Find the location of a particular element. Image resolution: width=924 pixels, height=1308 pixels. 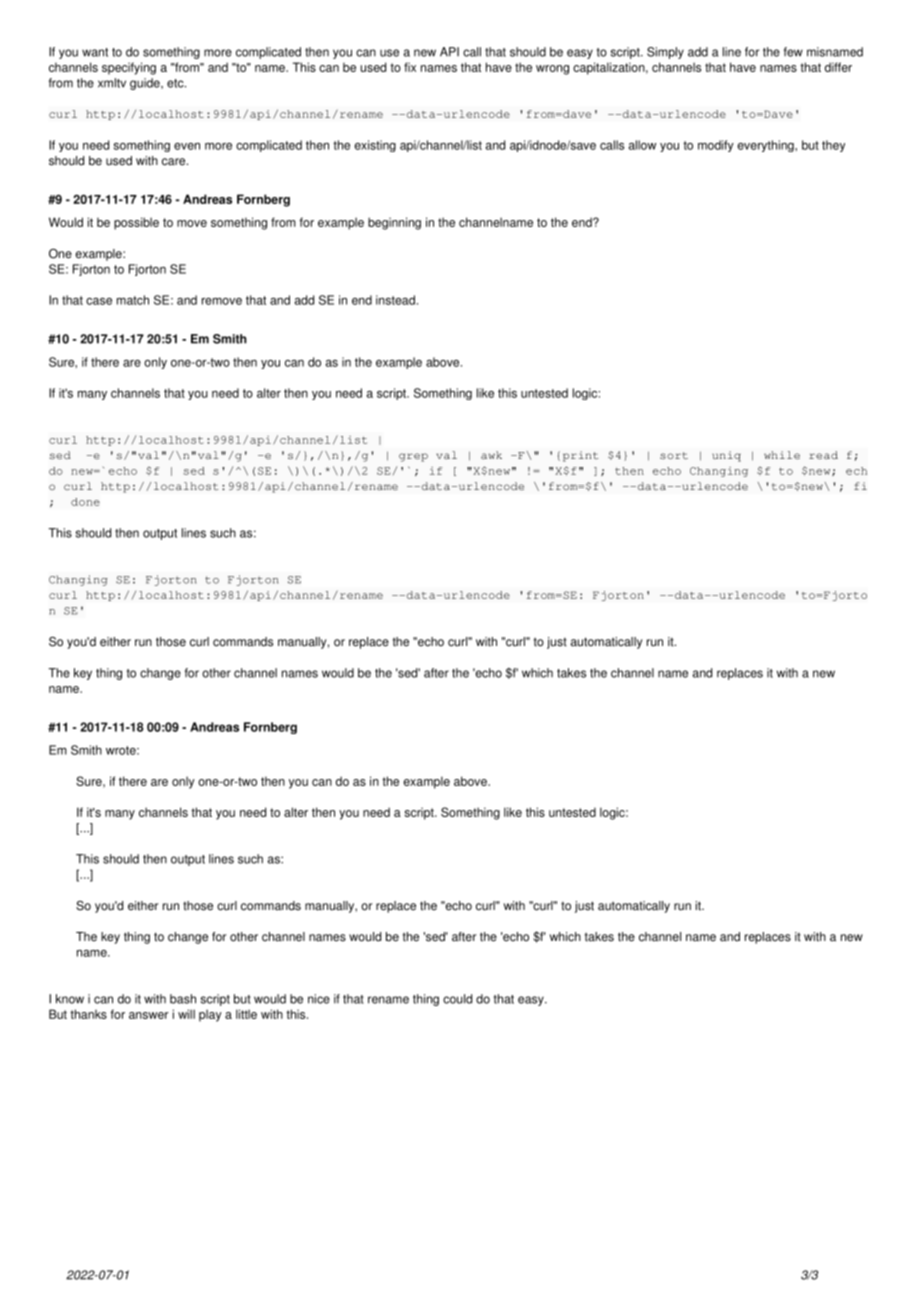

awk is located at coordinates (491, 455).
